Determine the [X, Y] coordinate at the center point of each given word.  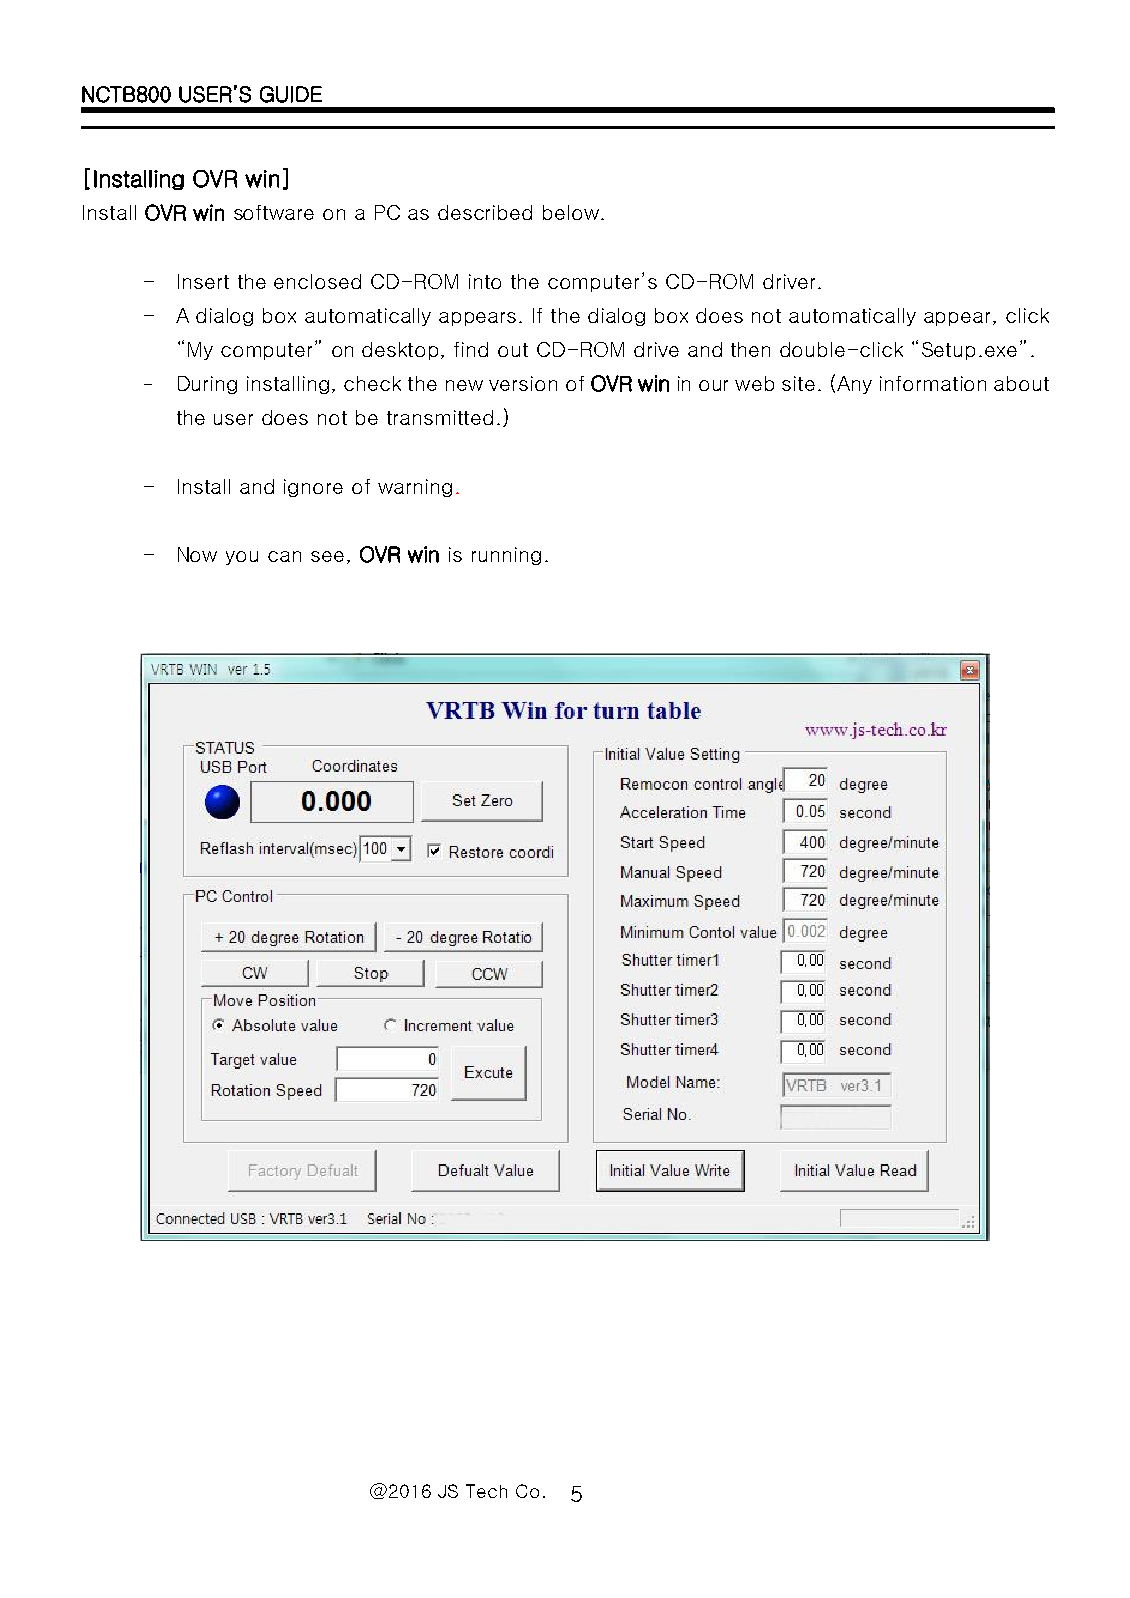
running [506, 556]
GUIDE [291, 94]
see [327, 556]
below [571, 212]
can [284, 556]
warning [415, 488]
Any [854, 385]
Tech [486, 1491]
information [933, 383]
